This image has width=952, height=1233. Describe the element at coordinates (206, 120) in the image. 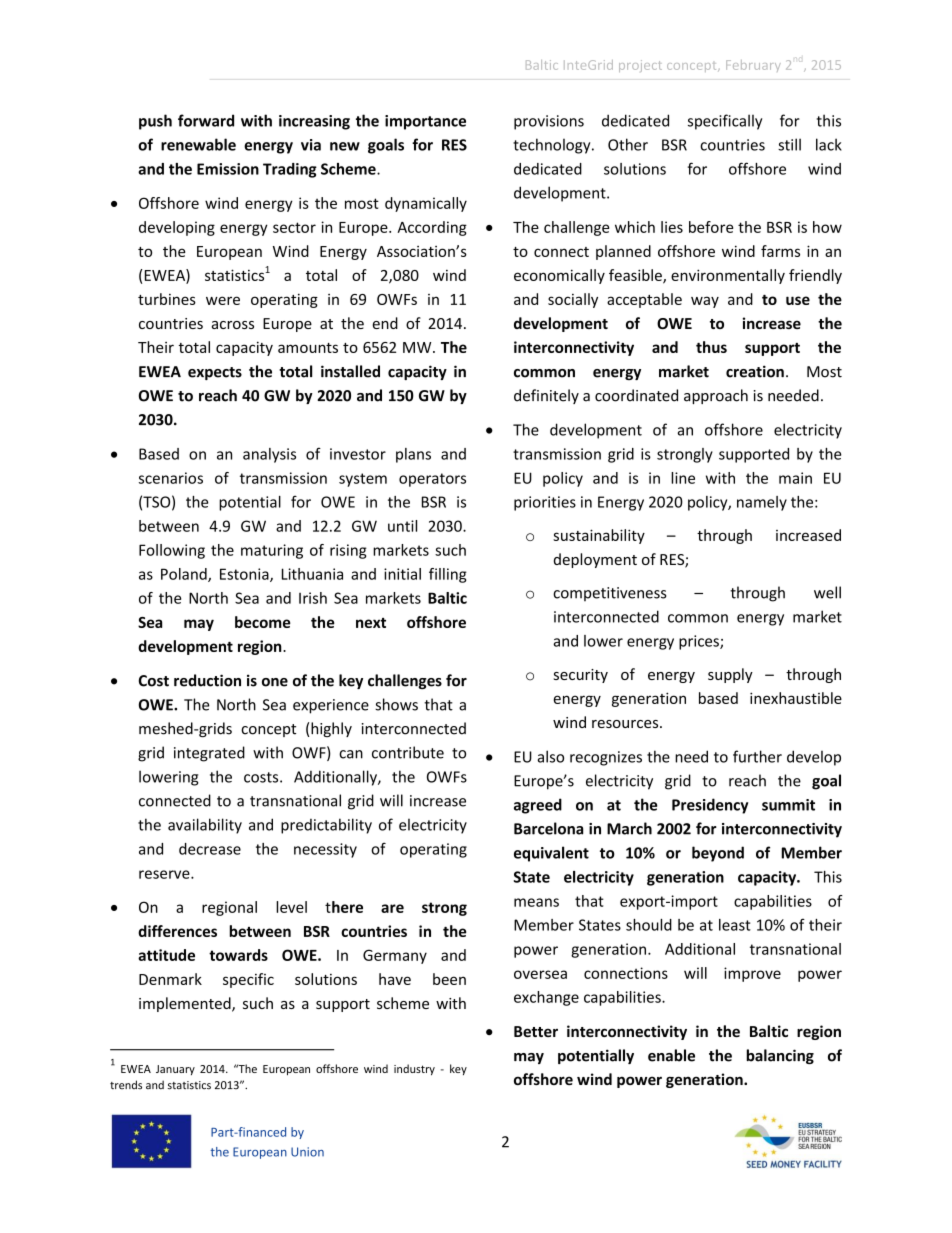

I see `forward` at that location.
